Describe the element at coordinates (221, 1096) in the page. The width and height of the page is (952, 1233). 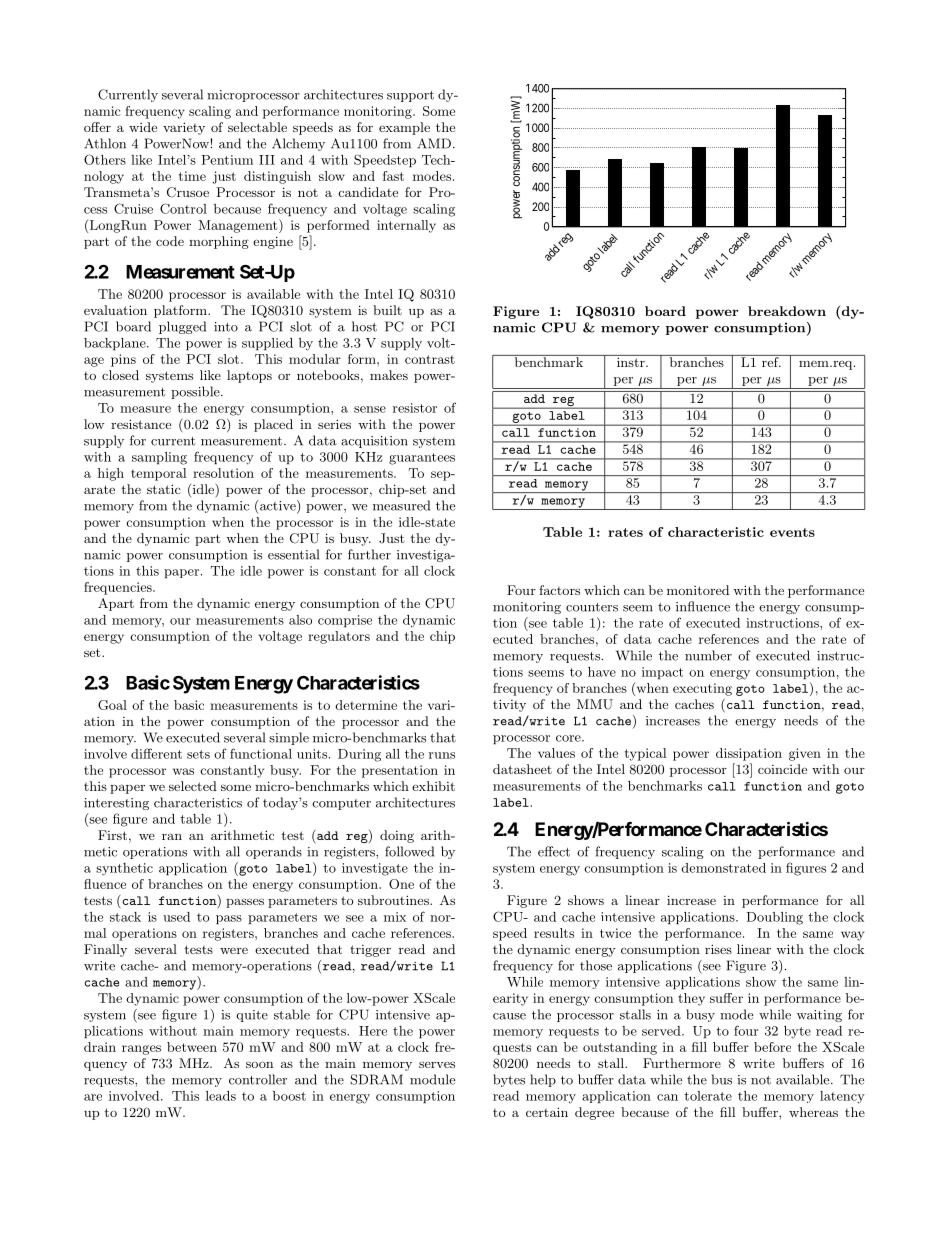
I see `leads` at that location.
